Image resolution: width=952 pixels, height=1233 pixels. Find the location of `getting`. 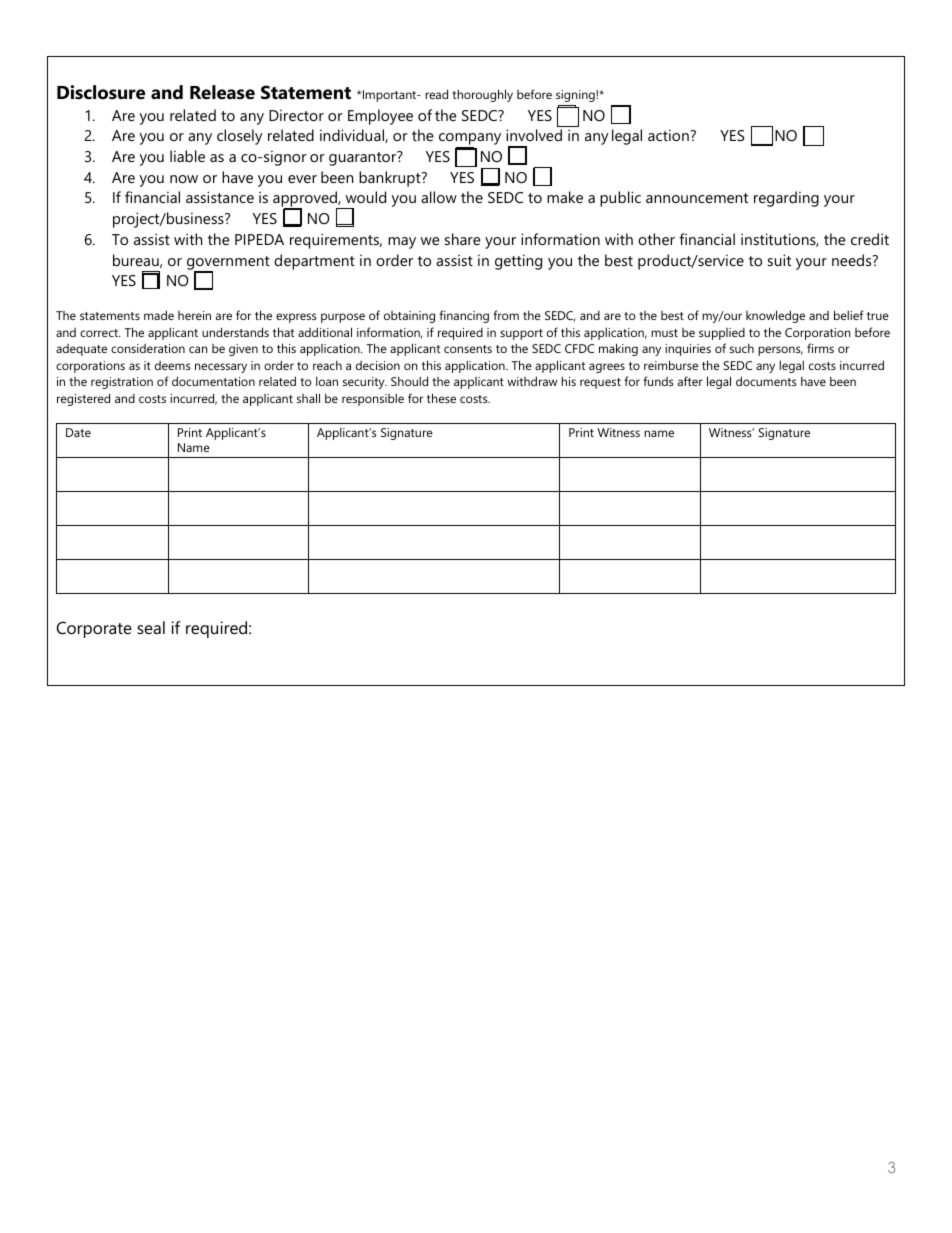

getting is located at coordinates (518, 262).
